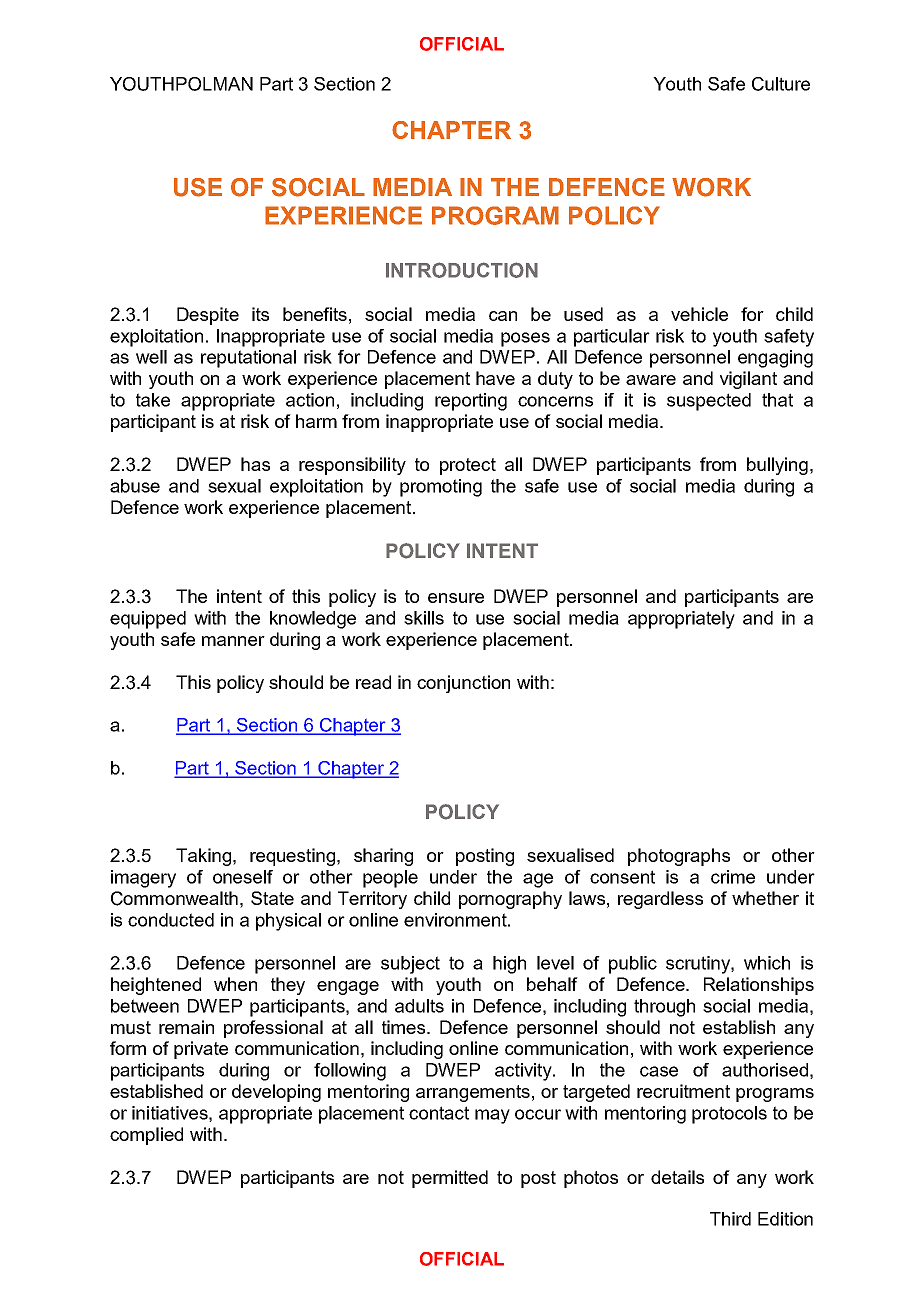 This screenshot has height=1308, width=924. Describe the element at coordinates (677, 1177) in the screenshot. I see `details` at that location.
